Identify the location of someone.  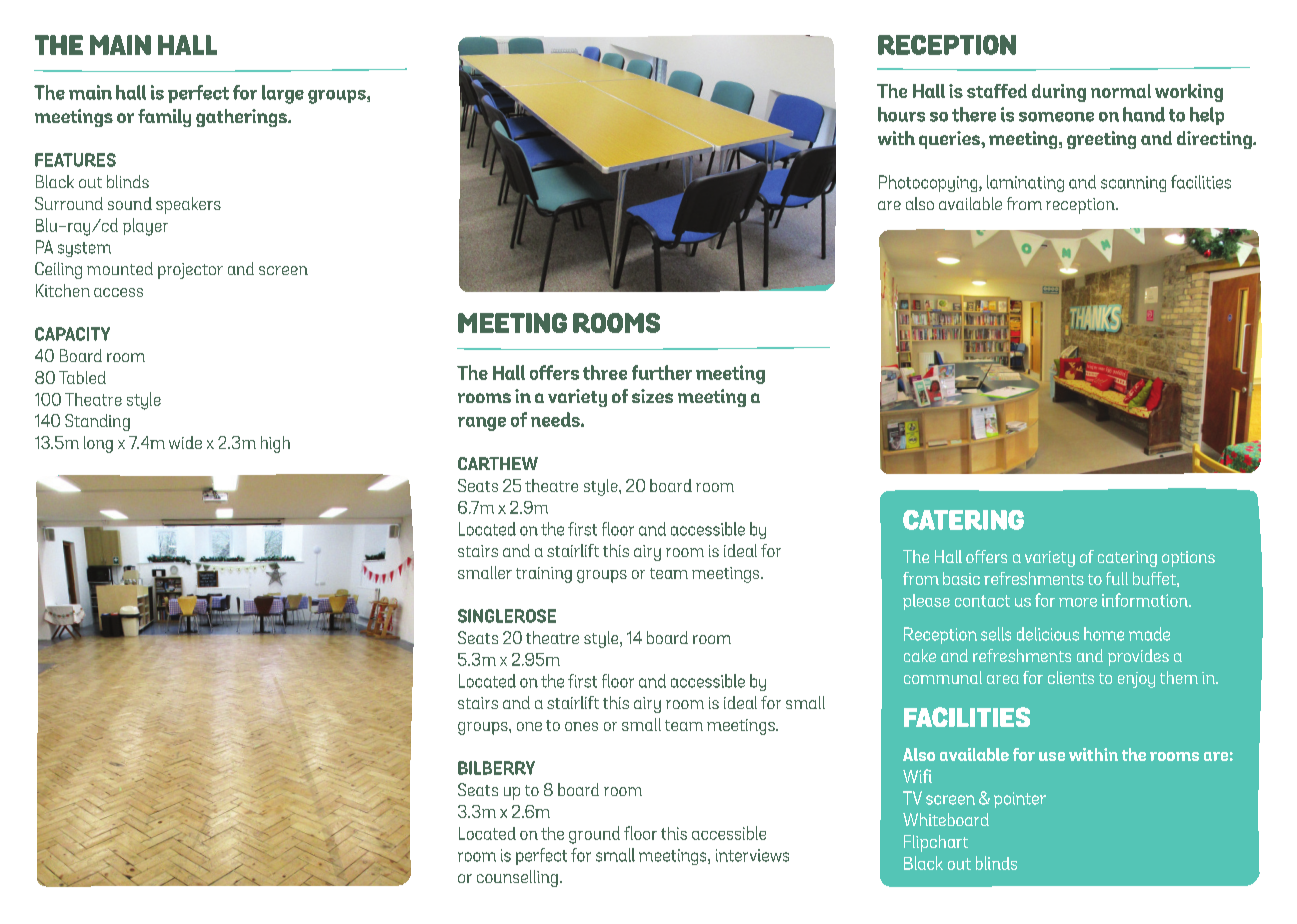
(1056, 117).
